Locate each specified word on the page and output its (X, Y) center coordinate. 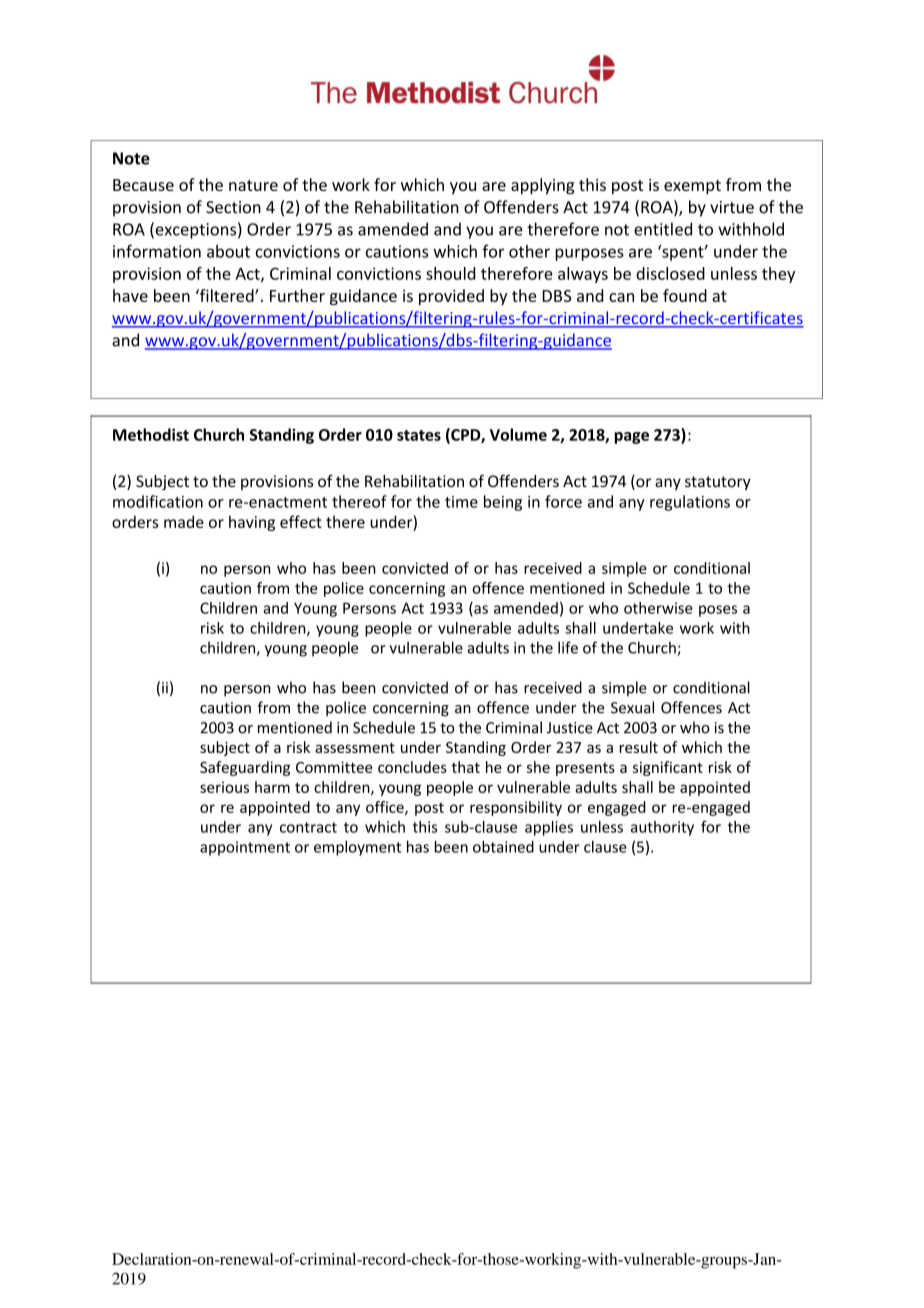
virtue (732, 207)
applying (542, 186)
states (419, 435)
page (631, 438)
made (184, 521)
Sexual (632, 707)
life (568, 647)
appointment (245, 848)
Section (233, 207)
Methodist (151, 434)
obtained (503, 847)
